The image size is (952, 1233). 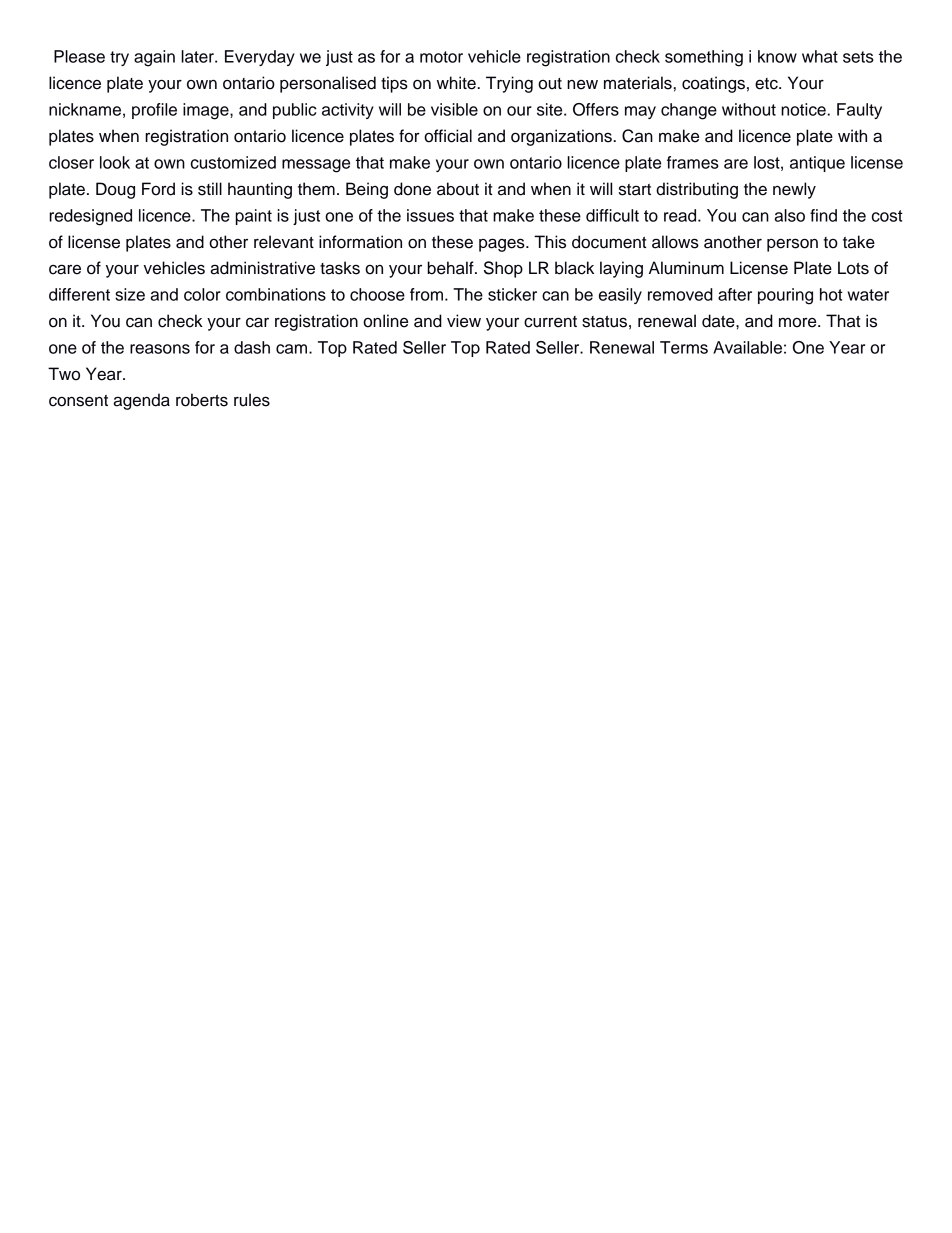 What do you see at coordinates (817, 164) in the screenshot?
I see `antique` at bounding box center [817, 164].
